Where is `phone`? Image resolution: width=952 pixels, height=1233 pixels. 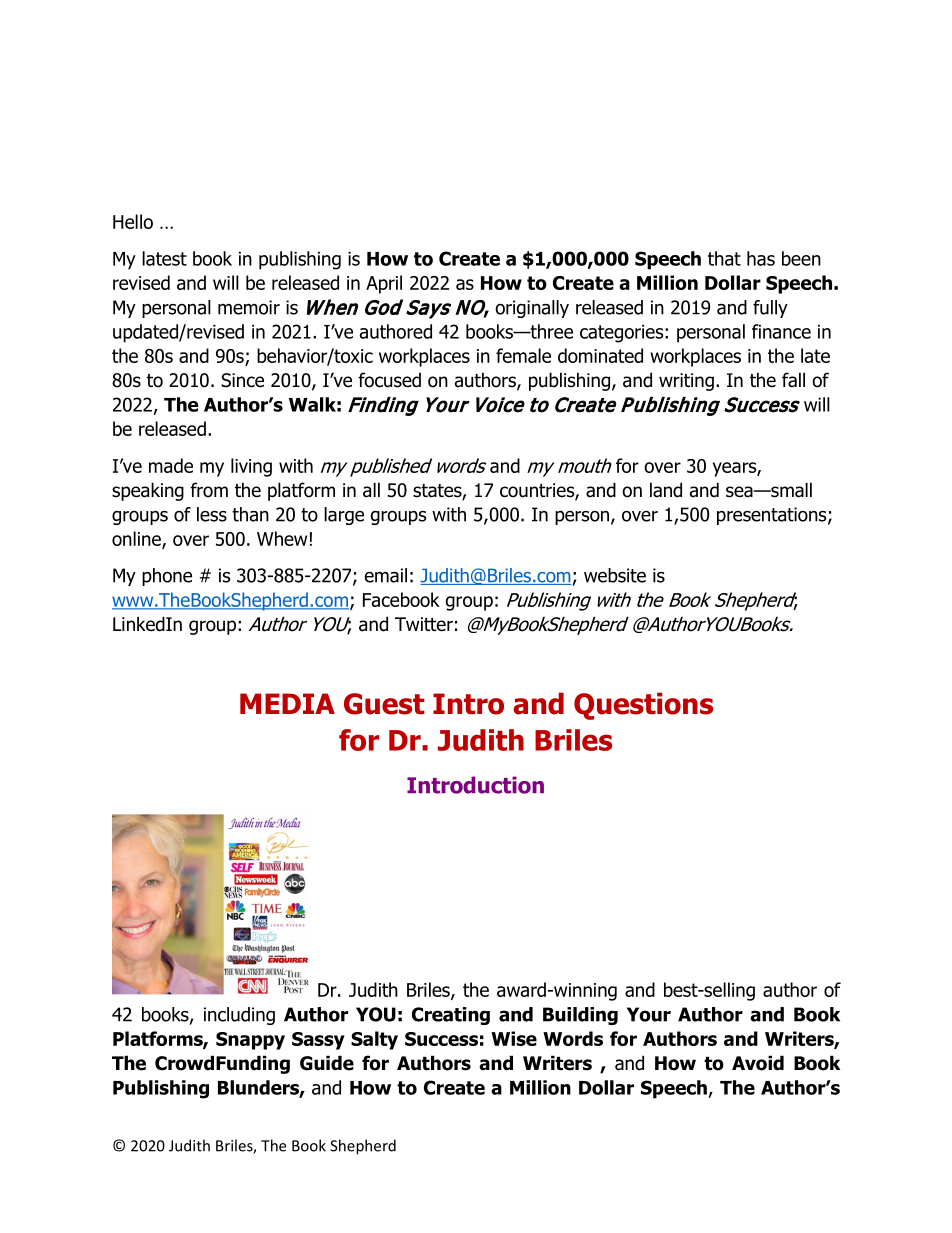 phone is located at coordinates (167, 577).
